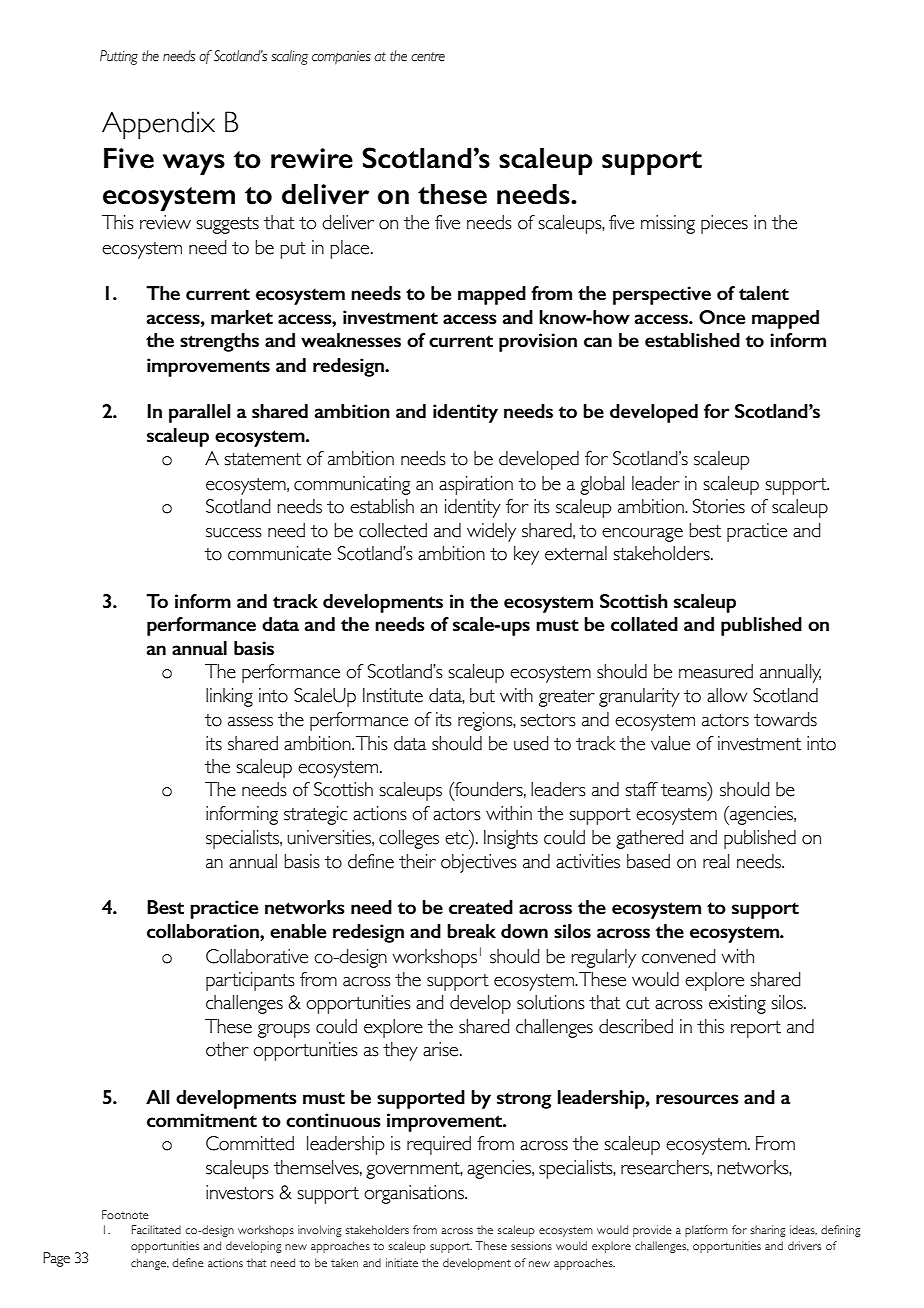 The image size is (924, 1308). Describe the element at coordinates (724, 224) in the document. I see `pieces` at that location.
